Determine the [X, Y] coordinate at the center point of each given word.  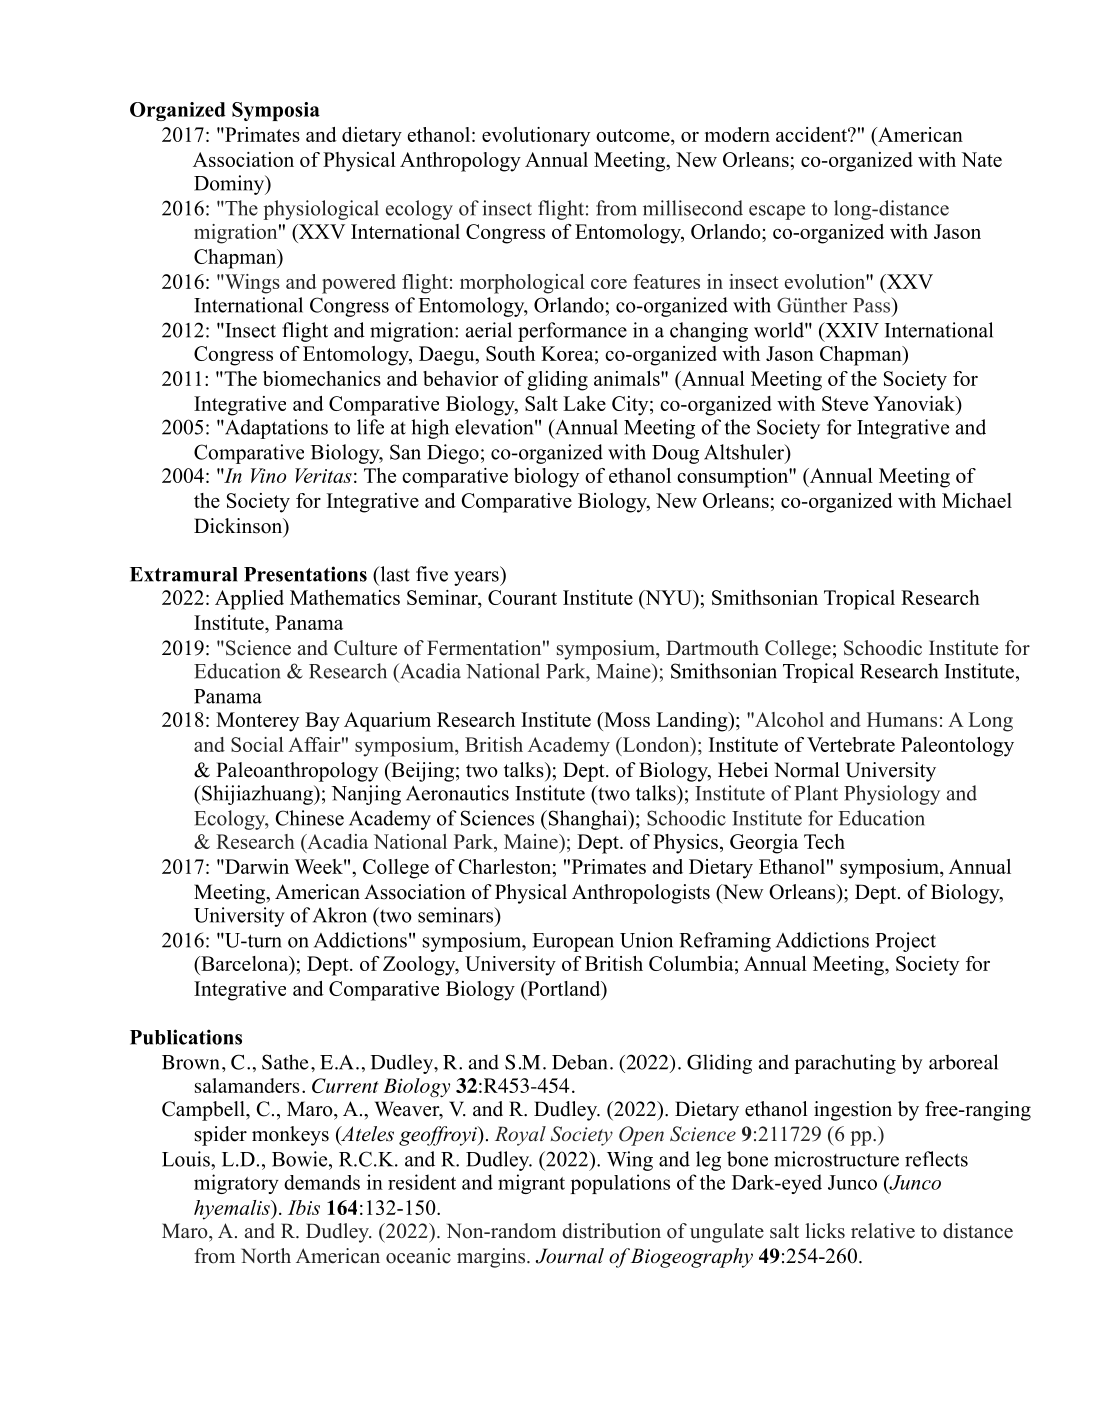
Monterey [257, 722]
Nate [981, 159]
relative [883, 1231]
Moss [626, 719]
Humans [902, 719]
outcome [634, 135]
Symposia [276, 111]
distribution [611, 1231]
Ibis [304, 1207]
